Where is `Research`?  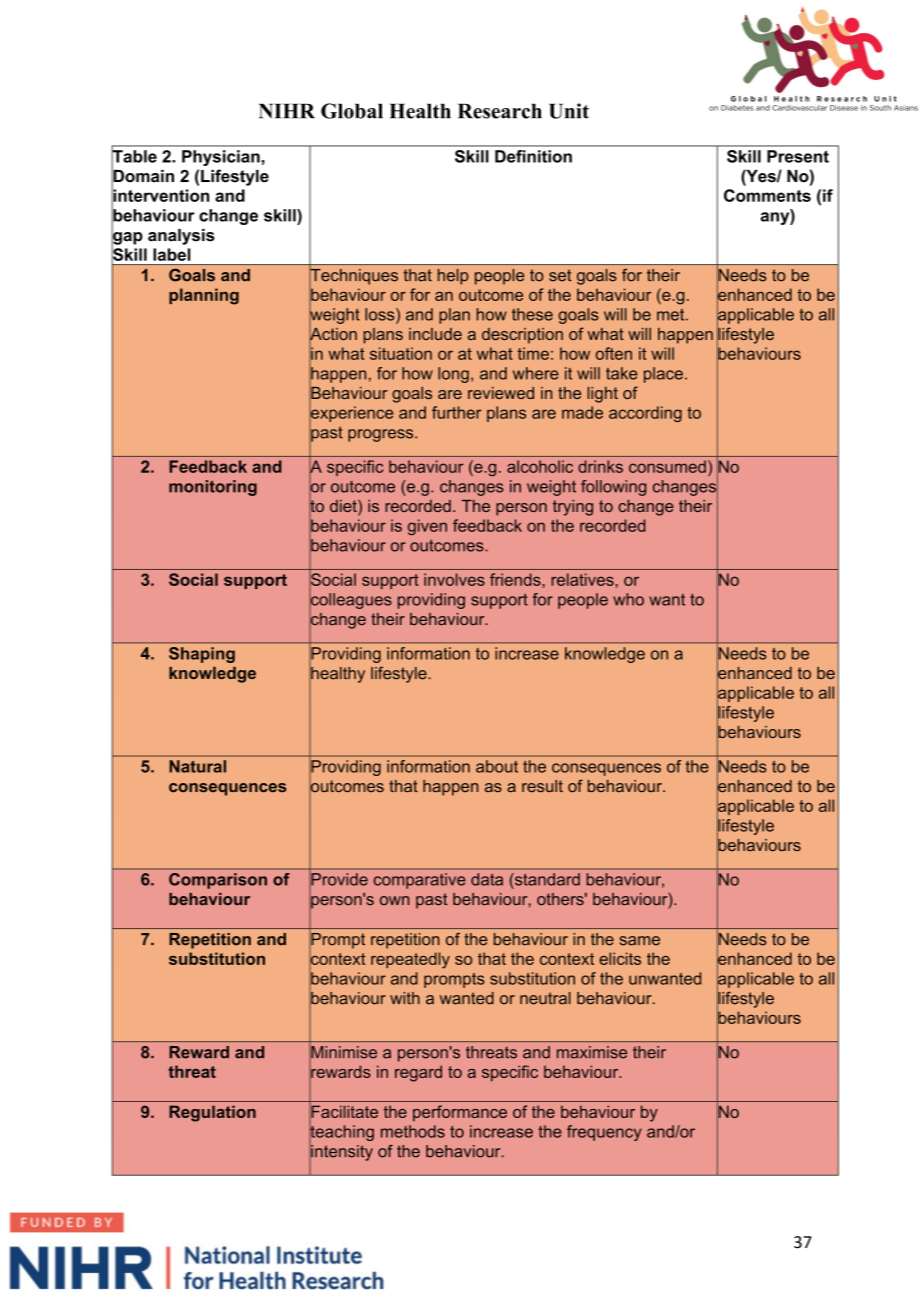
Research is located at coordinates (500, 111).
